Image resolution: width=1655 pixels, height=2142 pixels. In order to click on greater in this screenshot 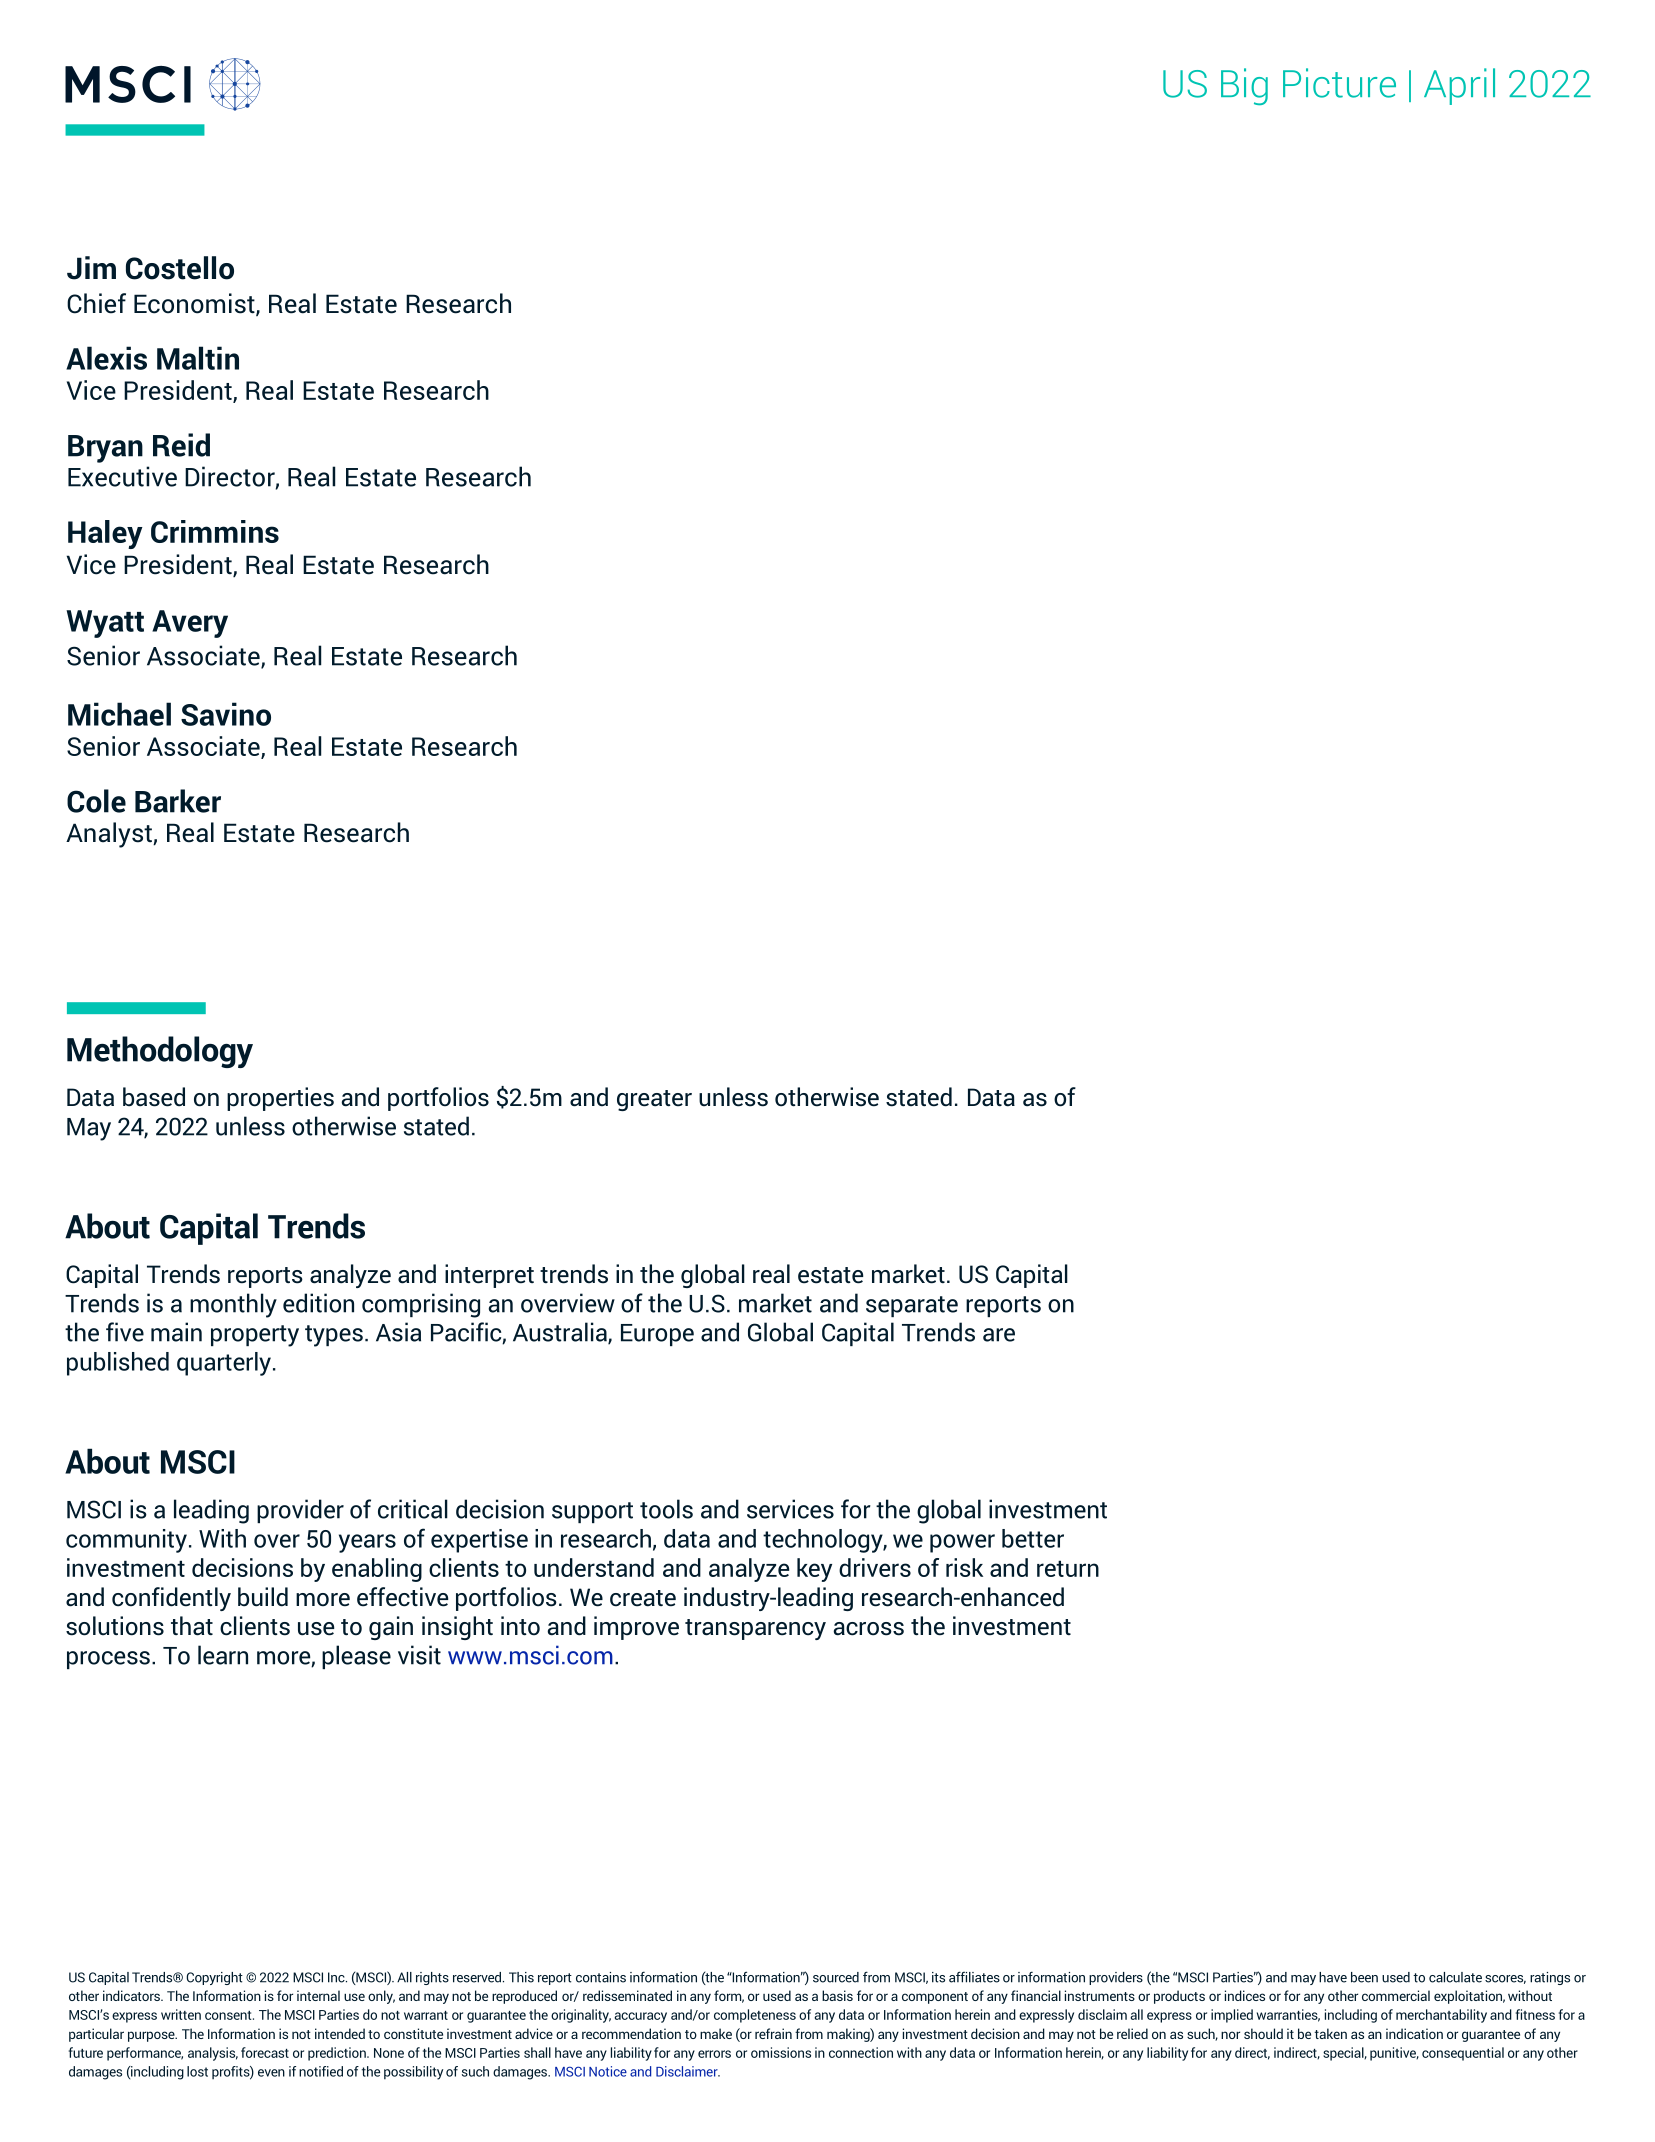, I will do `click(654, 1100)`.
